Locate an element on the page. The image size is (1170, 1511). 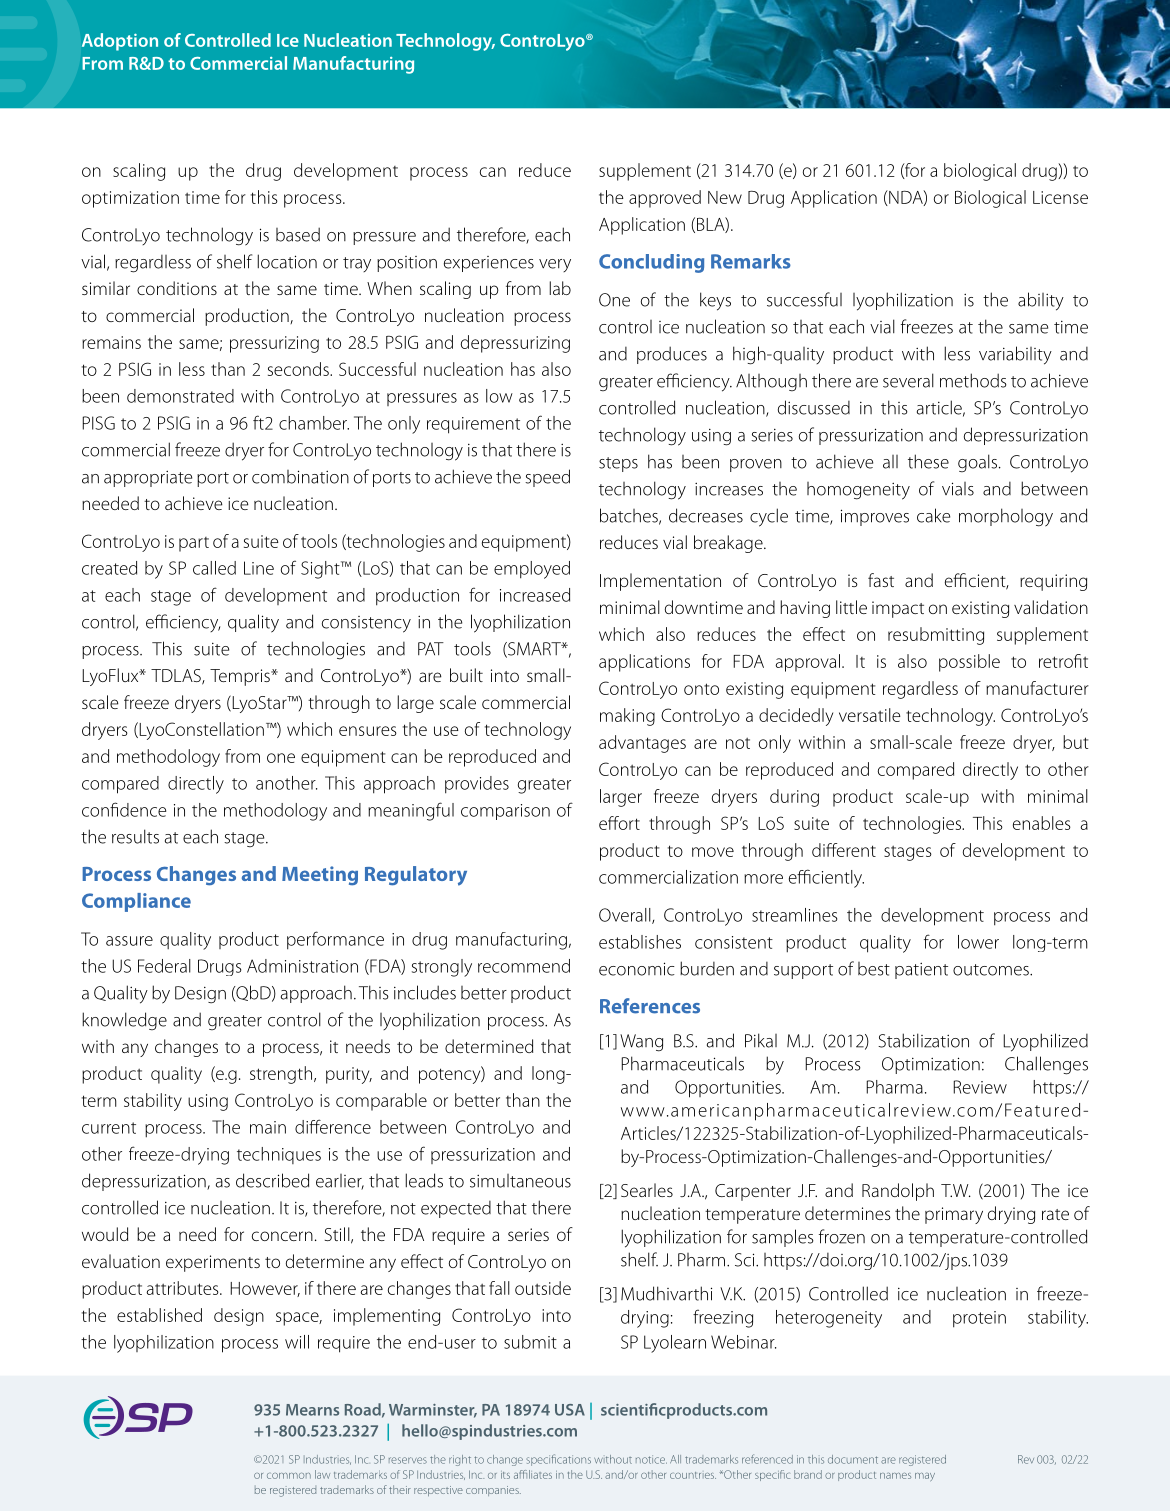
Adoption is located at coordinates (120, 42).
